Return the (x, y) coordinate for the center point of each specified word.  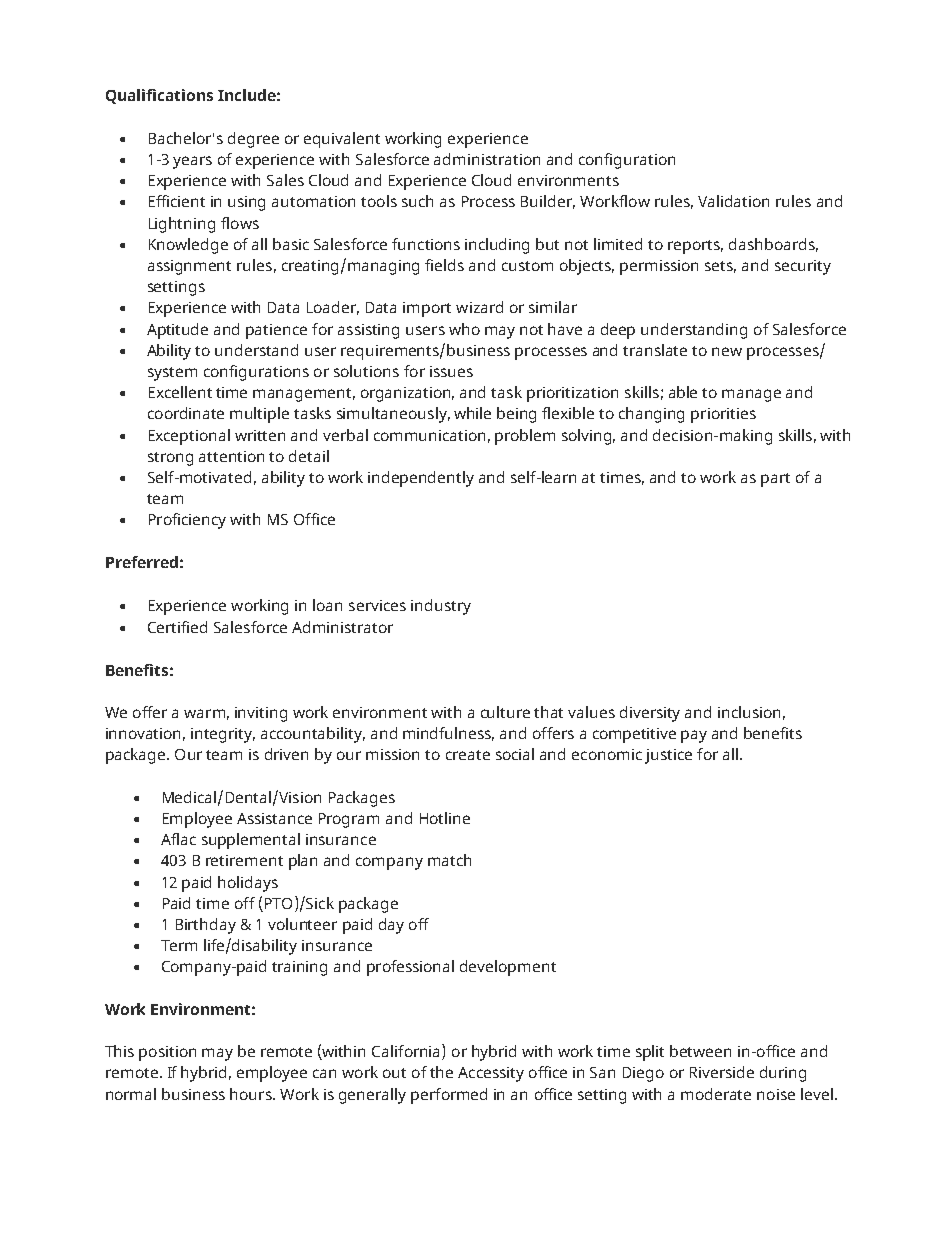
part (775, 480)
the (441, 1072)
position (167, 1053)
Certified (177, 627)
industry (441, 607)
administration (487, 159)
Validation (733, 201)
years (192, 162)
